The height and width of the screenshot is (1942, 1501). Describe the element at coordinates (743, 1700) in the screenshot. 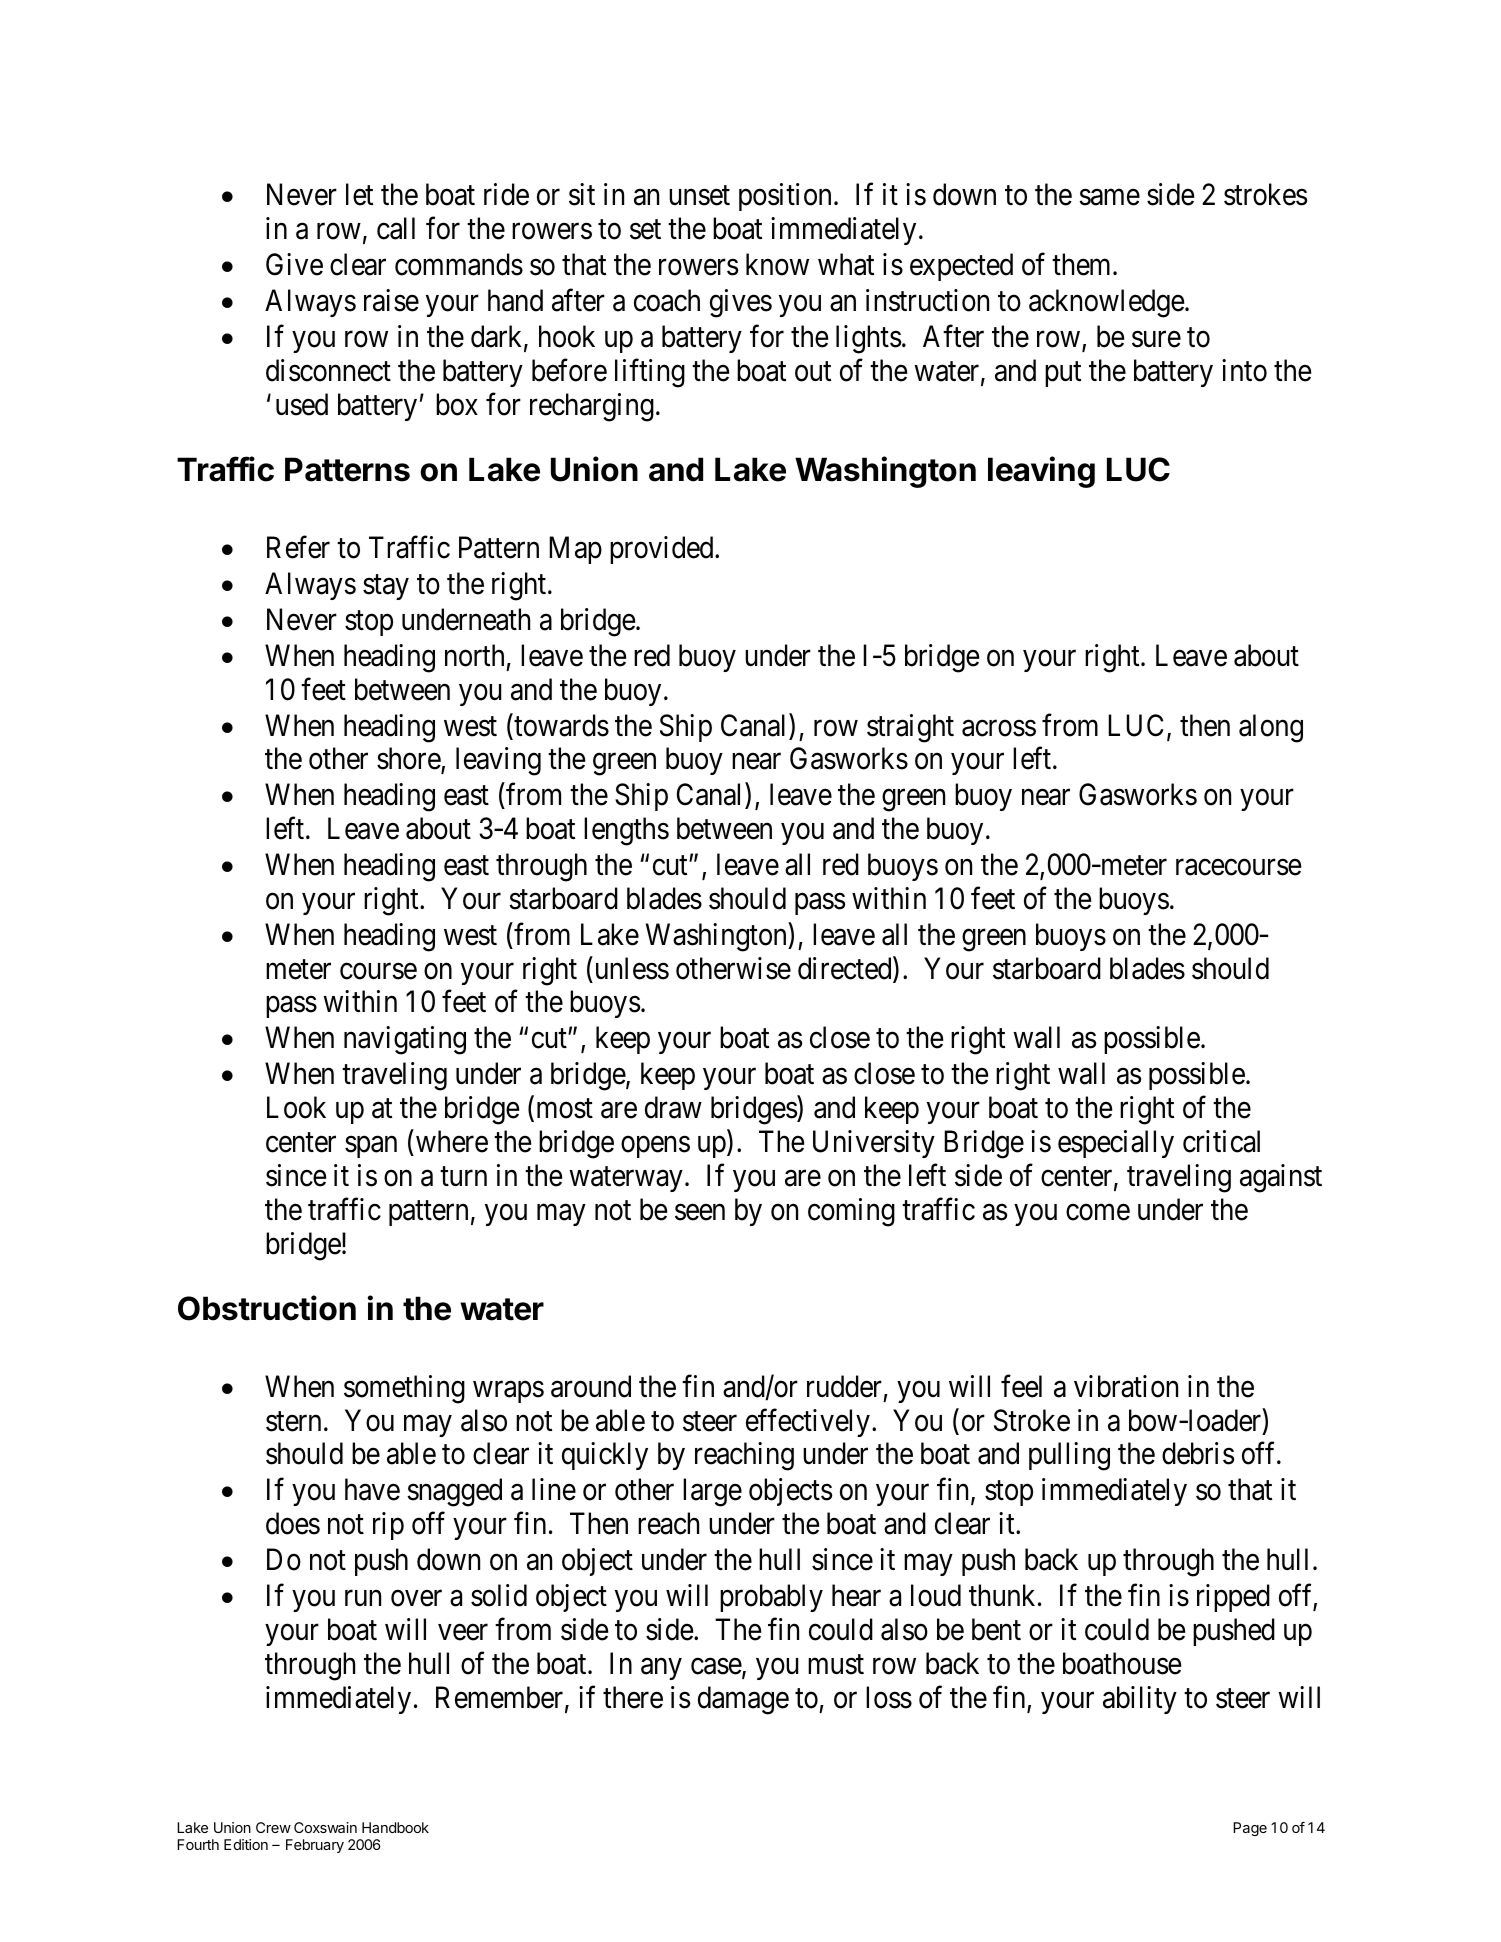

I see `damage` at that location.
